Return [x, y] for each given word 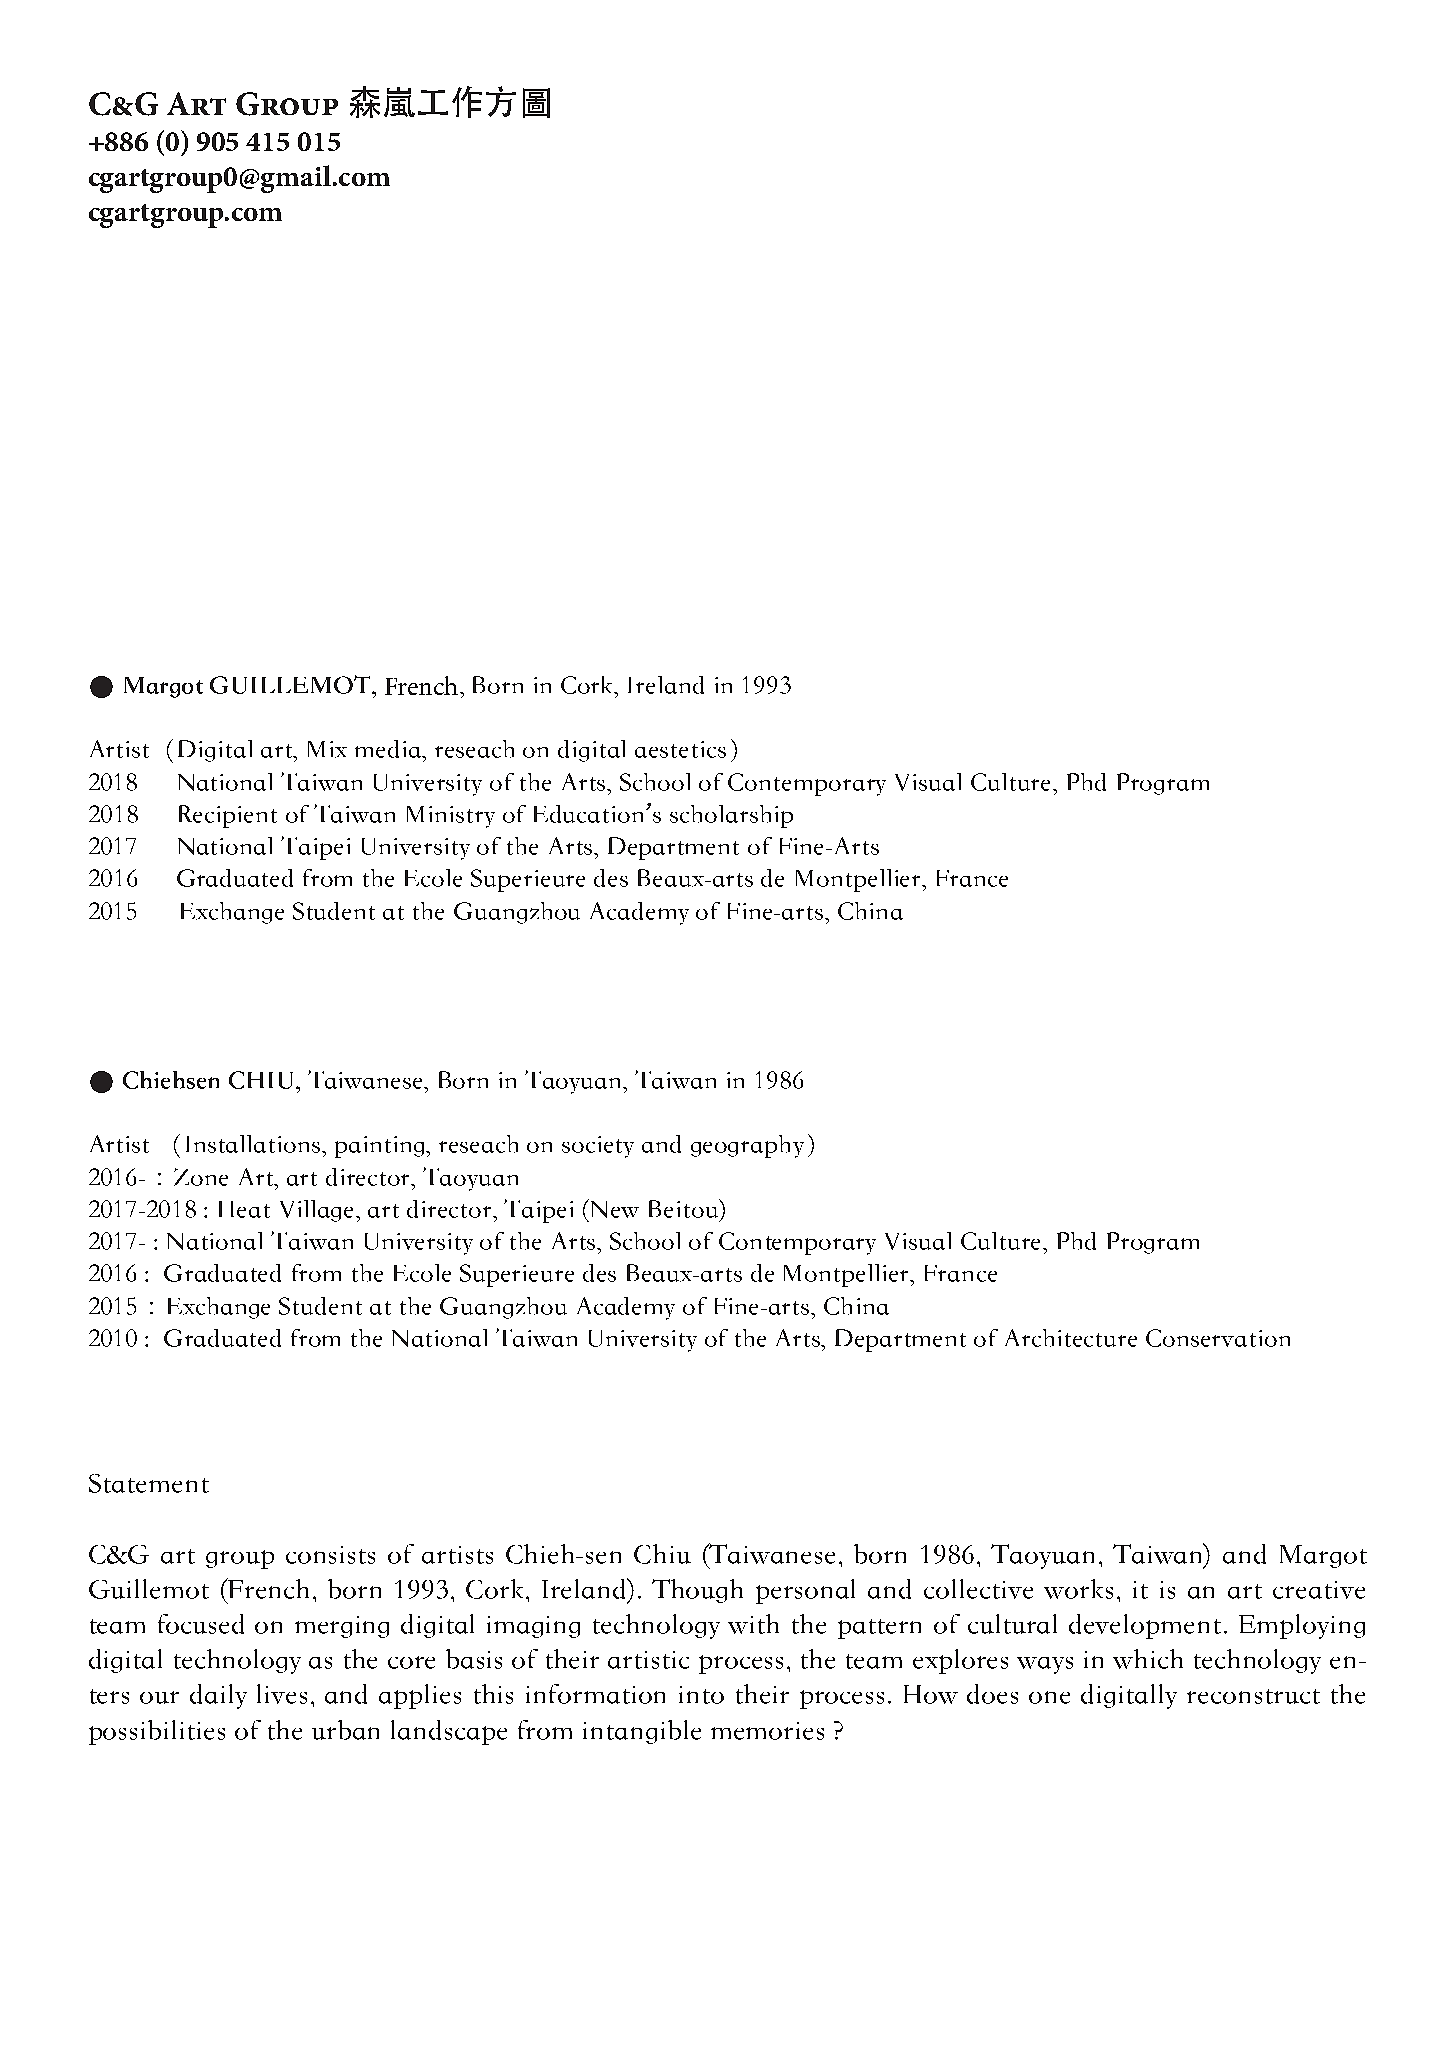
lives [282, 1694]
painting [381, 1147]
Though [697, 1591]
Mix [327, 749]
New [613, 1208]
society [598, 1147]
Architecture [1071, 1338]
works [1078, 1589]
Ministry [451, 817]
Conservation [1218, 1338]
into [701, 1695]
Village [318, 1211]
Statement [149, 1483]
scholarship [731, 816]
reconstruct [1253, 1696]
